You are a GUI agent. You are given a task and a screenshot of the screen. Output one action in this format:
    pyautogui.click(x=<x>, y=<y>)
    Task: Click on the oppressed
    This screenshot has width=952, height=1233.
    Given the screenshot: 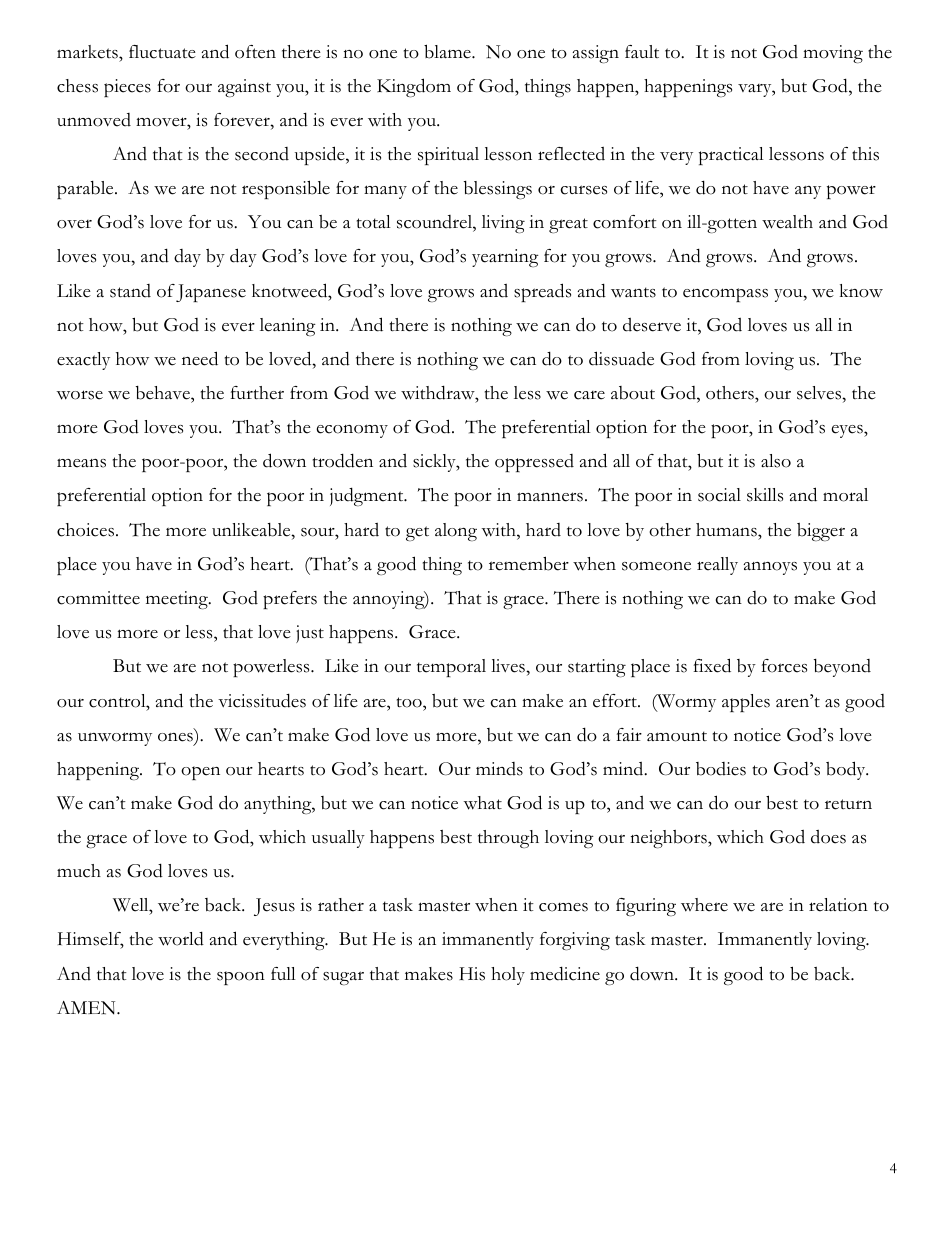 What is the action you would take?
    pyautogui.click(x=534, y=463)
